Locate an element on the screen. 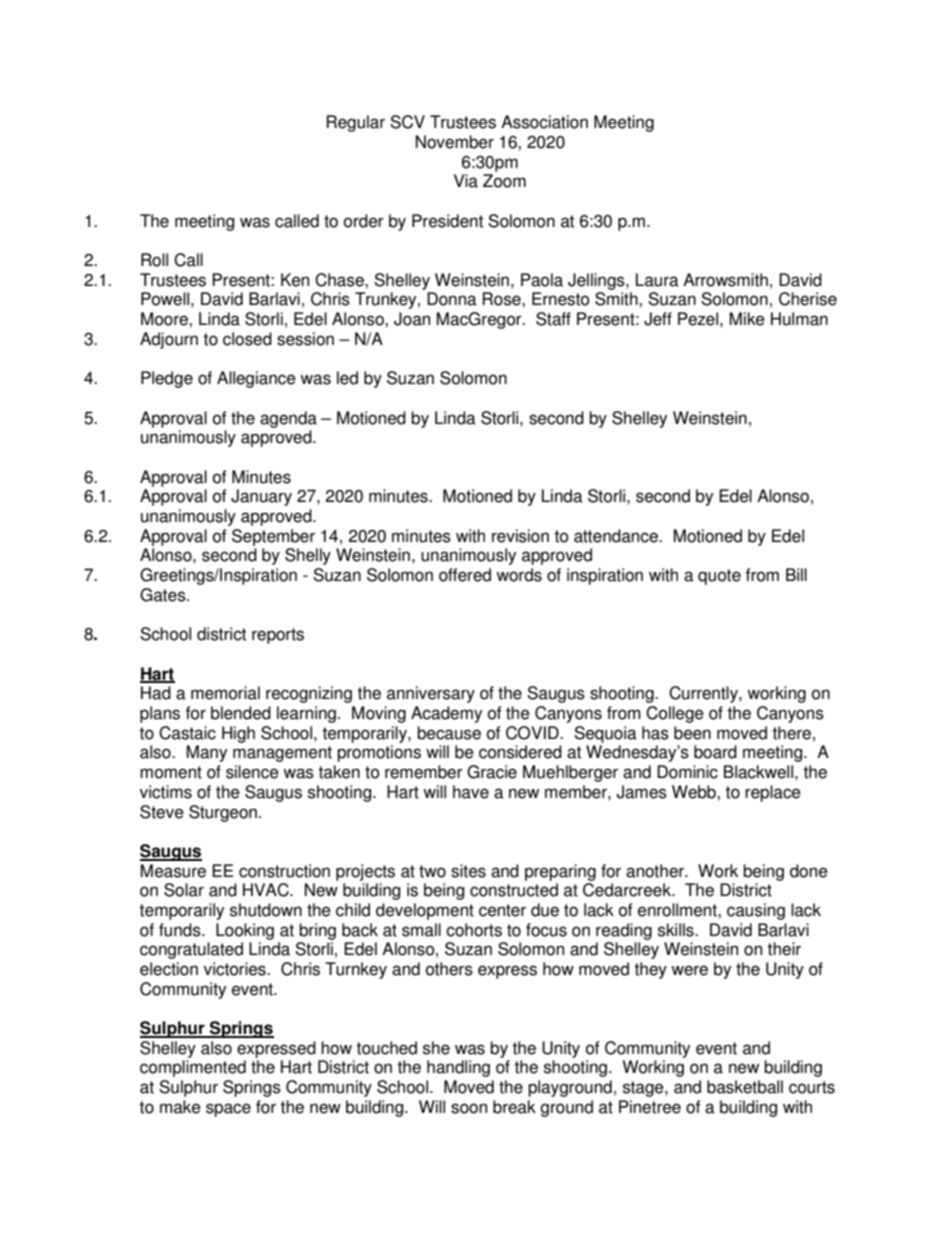  handling is located at coordinates (458, 1068).
